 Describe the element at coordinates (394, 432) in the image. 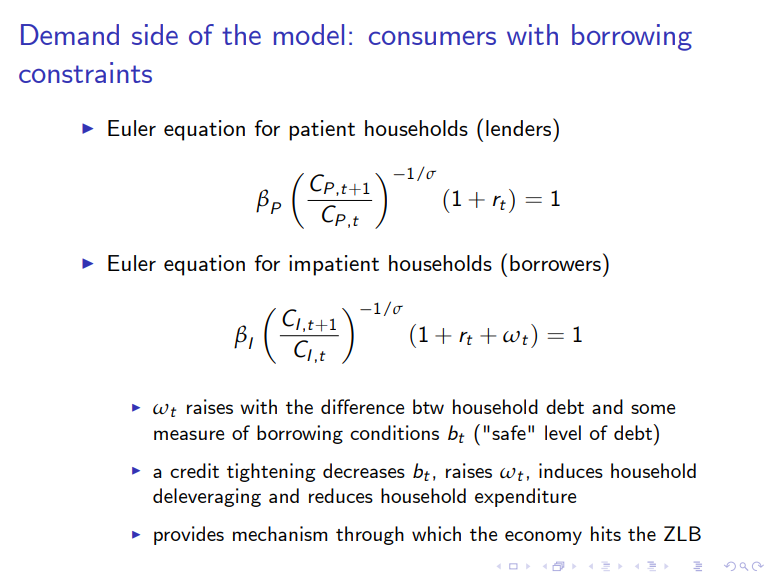

I see `conditions` at that location.
